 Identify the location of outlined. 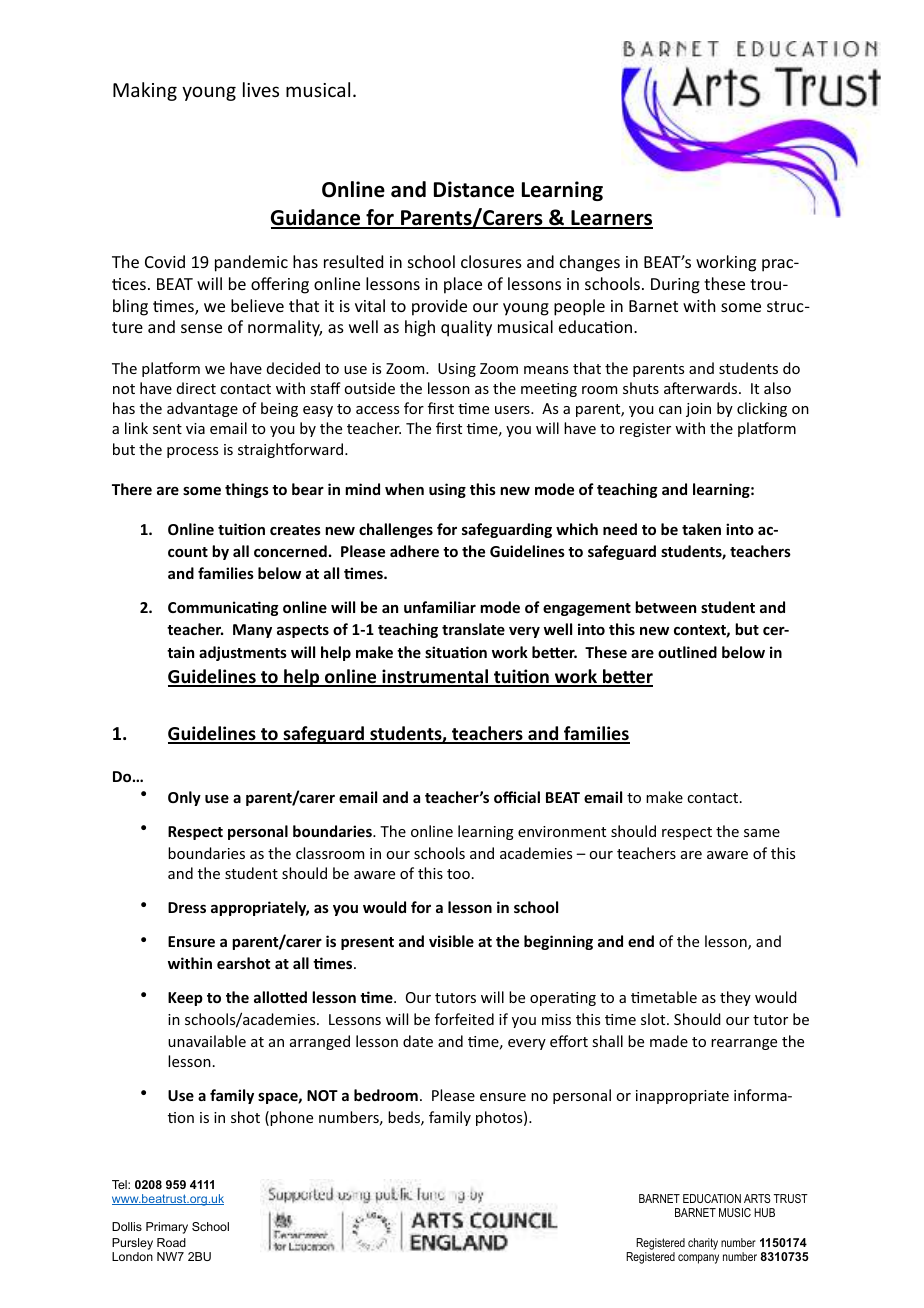
(687, 652).
